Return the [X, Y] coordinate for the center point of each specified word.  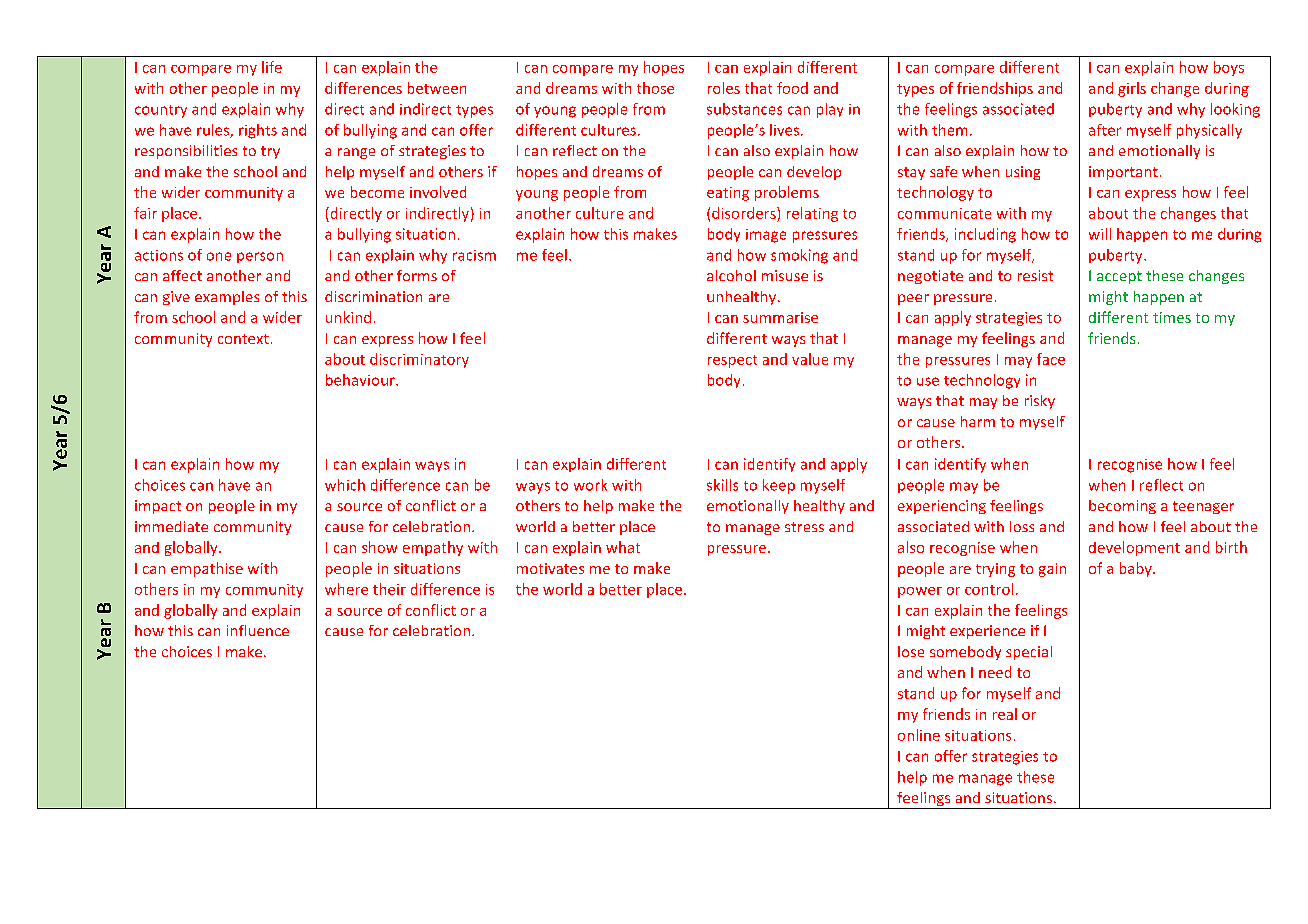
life [272, 67]
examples [227, 298]
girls [1132, 89]
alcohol [731, 275]
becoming [1122, 507]
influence [258, 630]
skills [722, 485]
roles [724, 88]
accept [1119, 277]
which [345, 485]
